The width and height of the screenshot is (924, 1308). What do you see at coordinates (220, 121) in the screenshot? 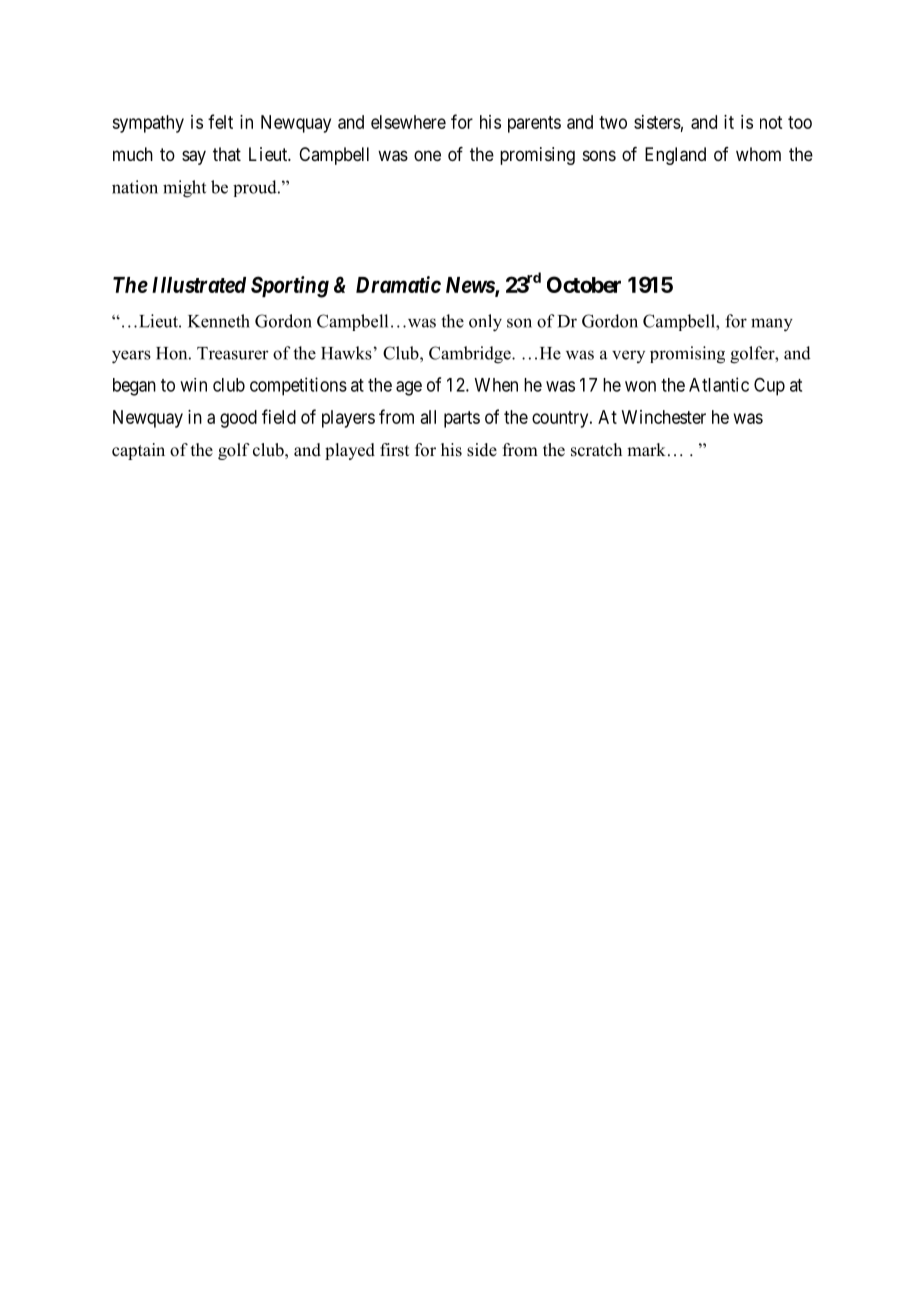
I see `felt` at bounding box center [220, 121].
